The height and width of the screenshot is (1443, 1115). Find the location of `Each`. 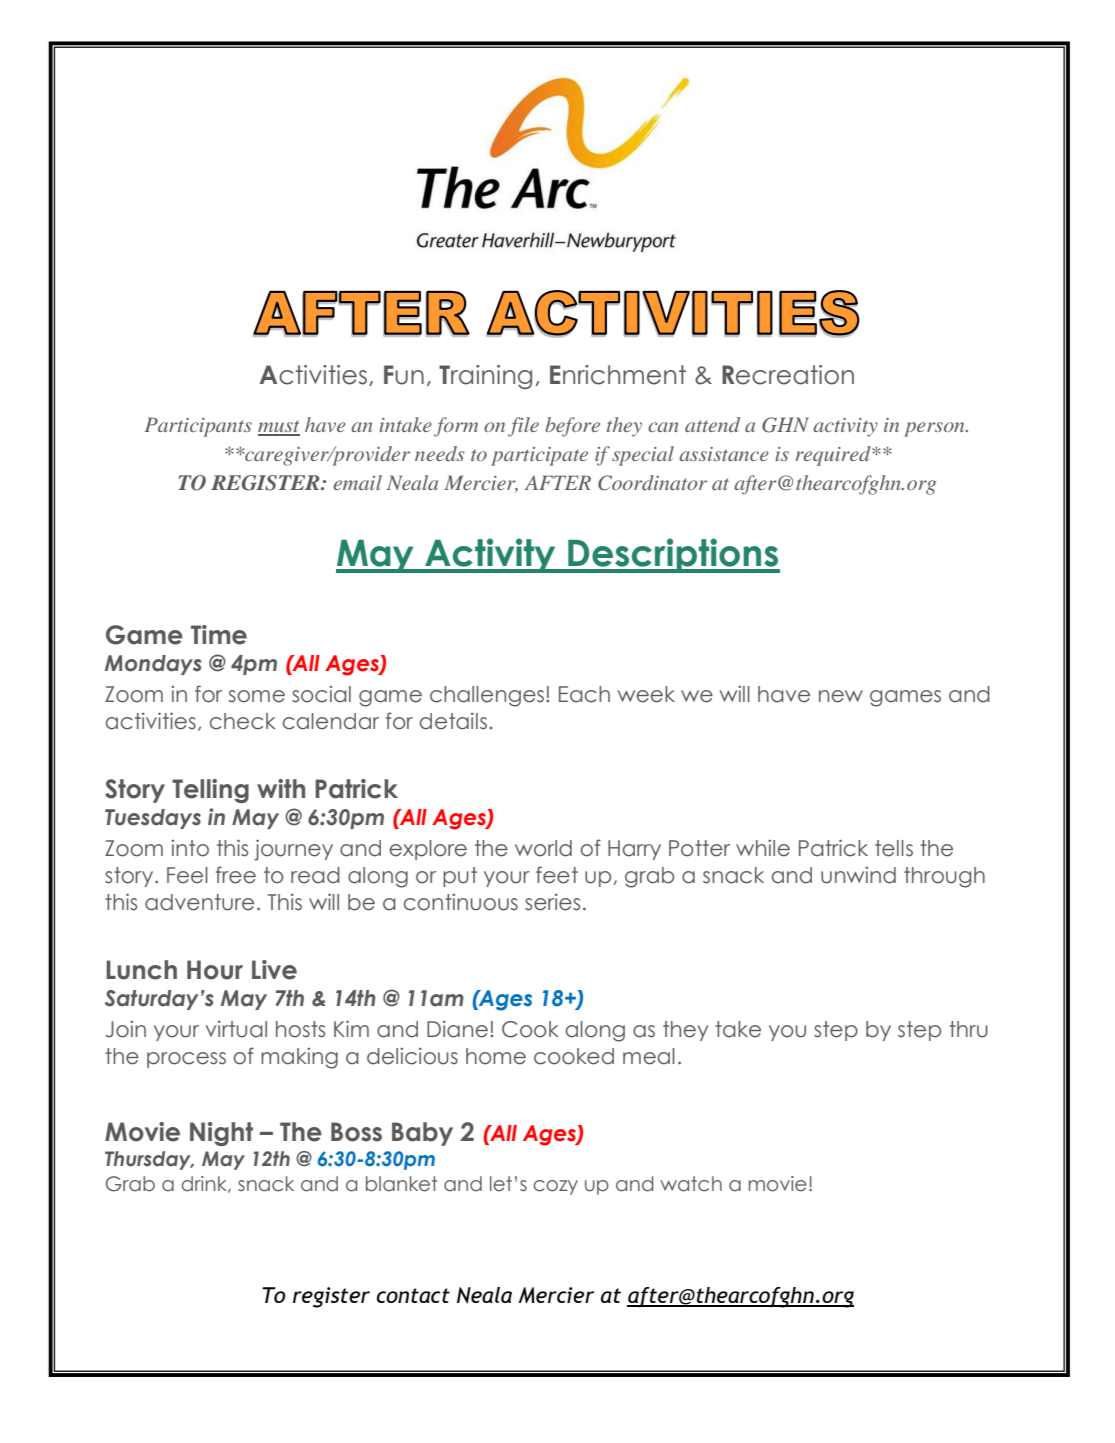

Each is located at coordinates (584, 694).
